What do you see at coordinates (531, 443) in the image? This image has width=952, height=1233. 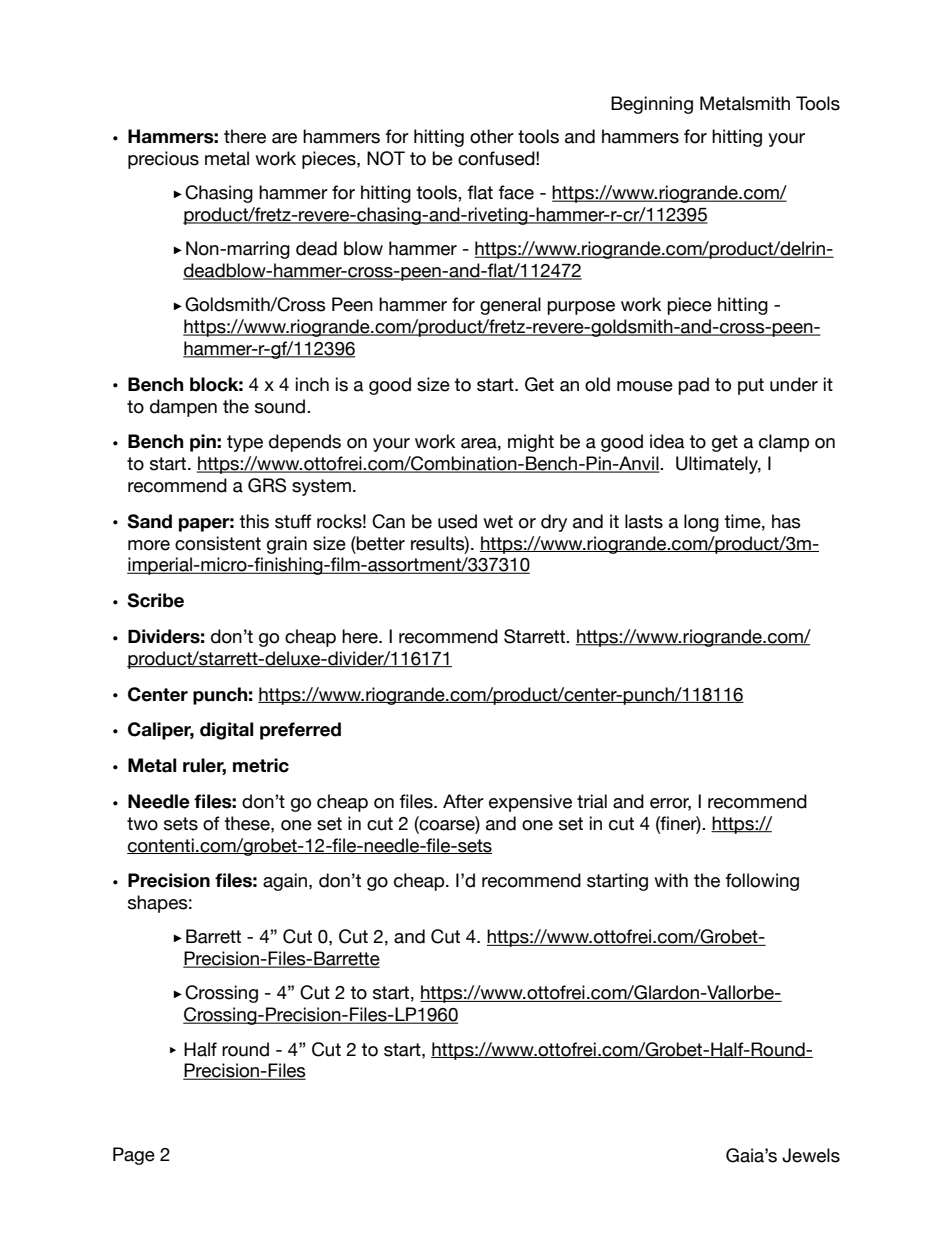 I see `might` at bounding box center [531, 443].
